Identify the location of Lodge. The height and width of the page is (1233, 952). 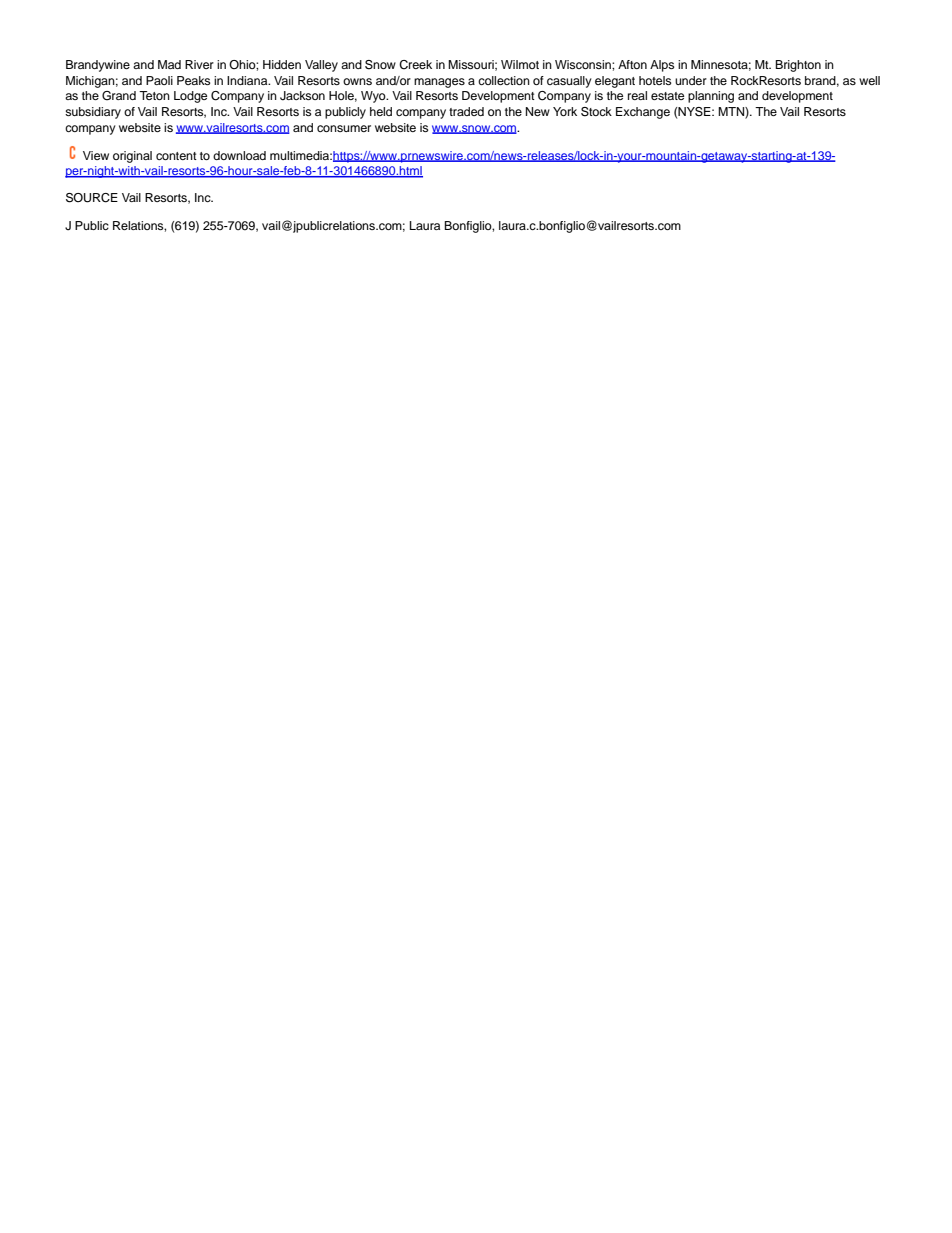
(190, 97).
